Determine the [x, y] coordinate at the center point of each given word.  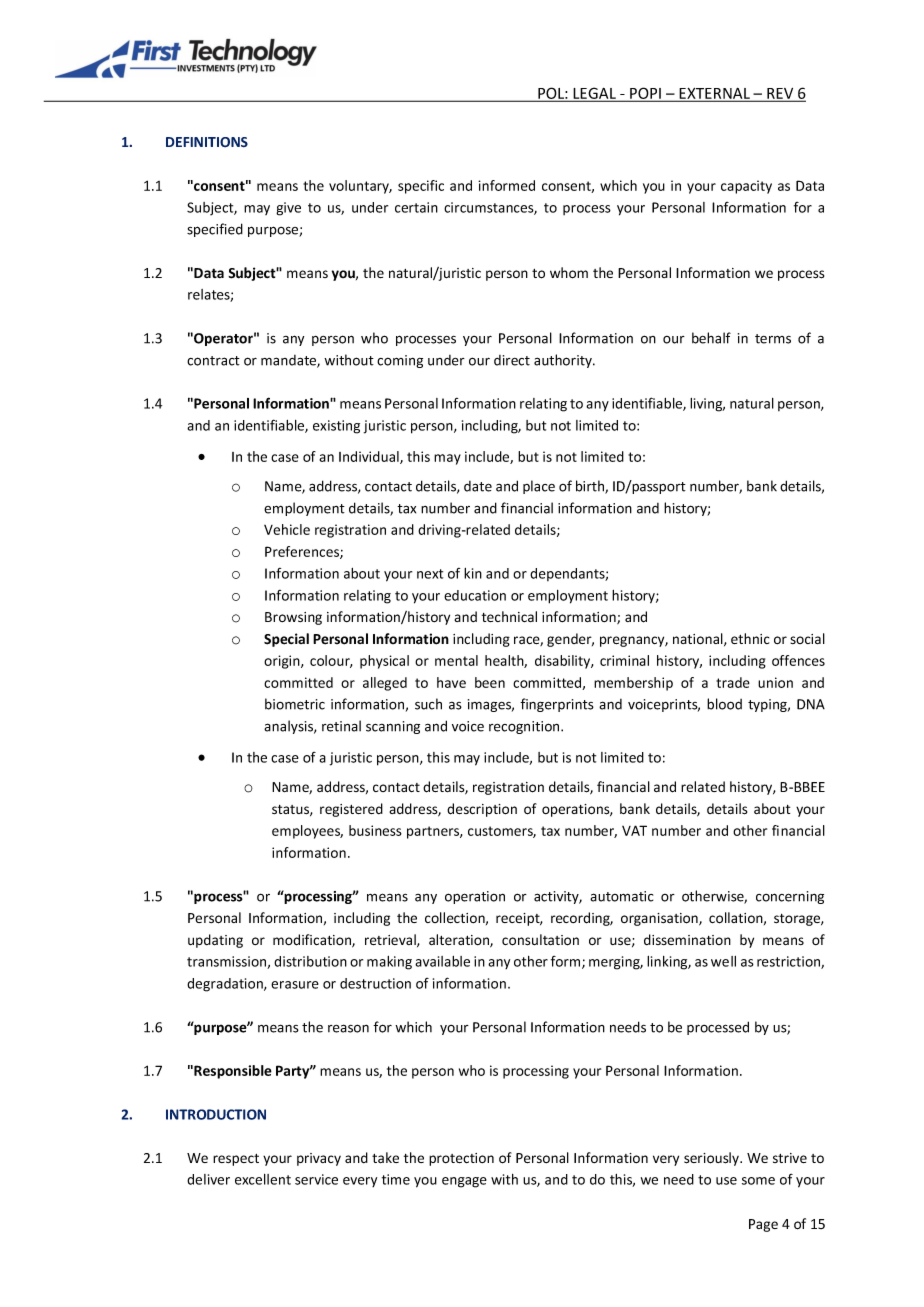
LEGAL [594, 94]
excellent [263, 1179]
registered [351, 810]
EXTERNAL [714, 94]
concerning [790, 897]
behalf [711, 338]
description [482, 810]
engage [464, 1182]
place [539, 487]
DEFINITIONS [207, 142]
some [758, 1181]
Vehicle [287, 529]
